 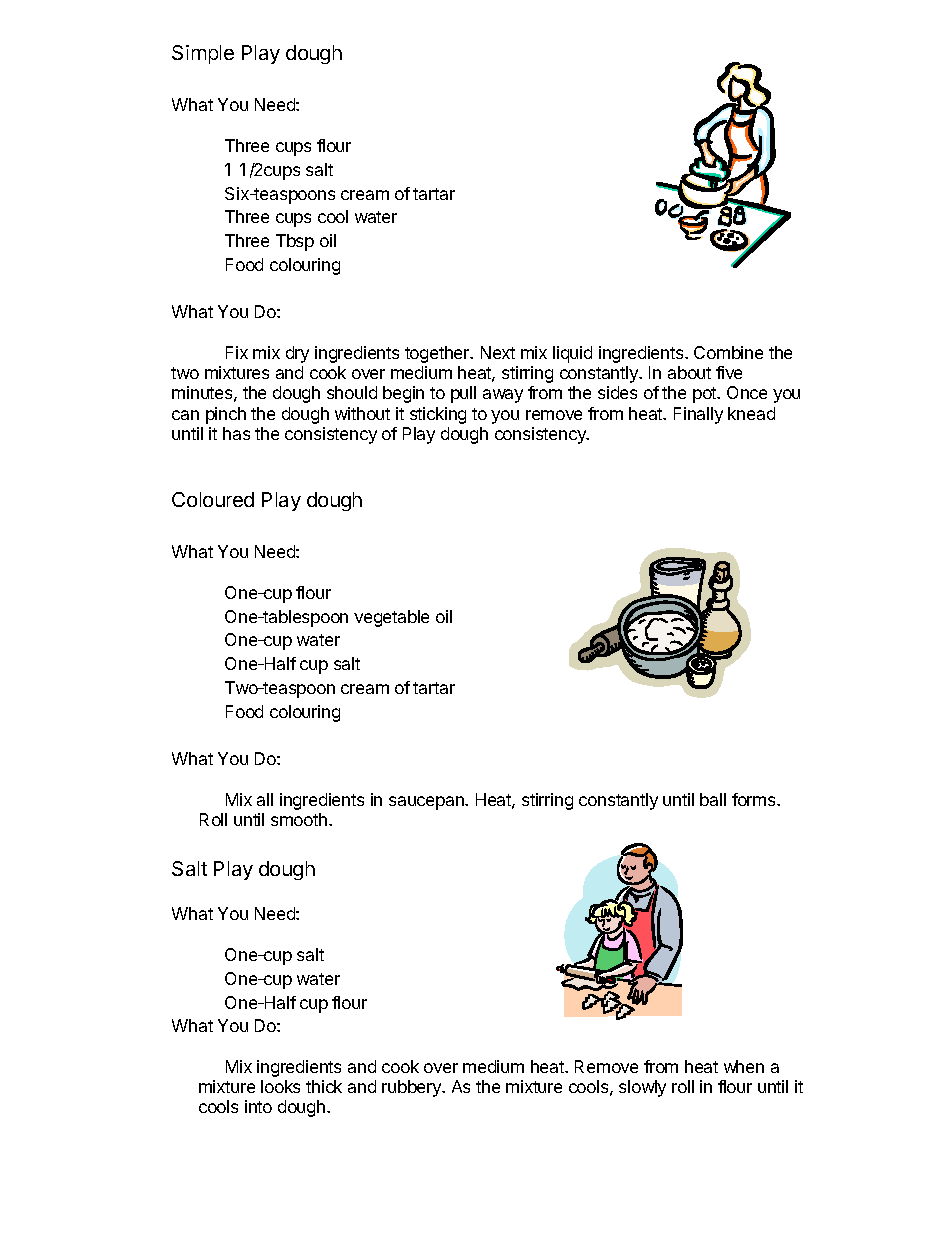 What do you see at coordinates (713, 799) in the page?
I see `ball` at bounding box center [713, 799].
